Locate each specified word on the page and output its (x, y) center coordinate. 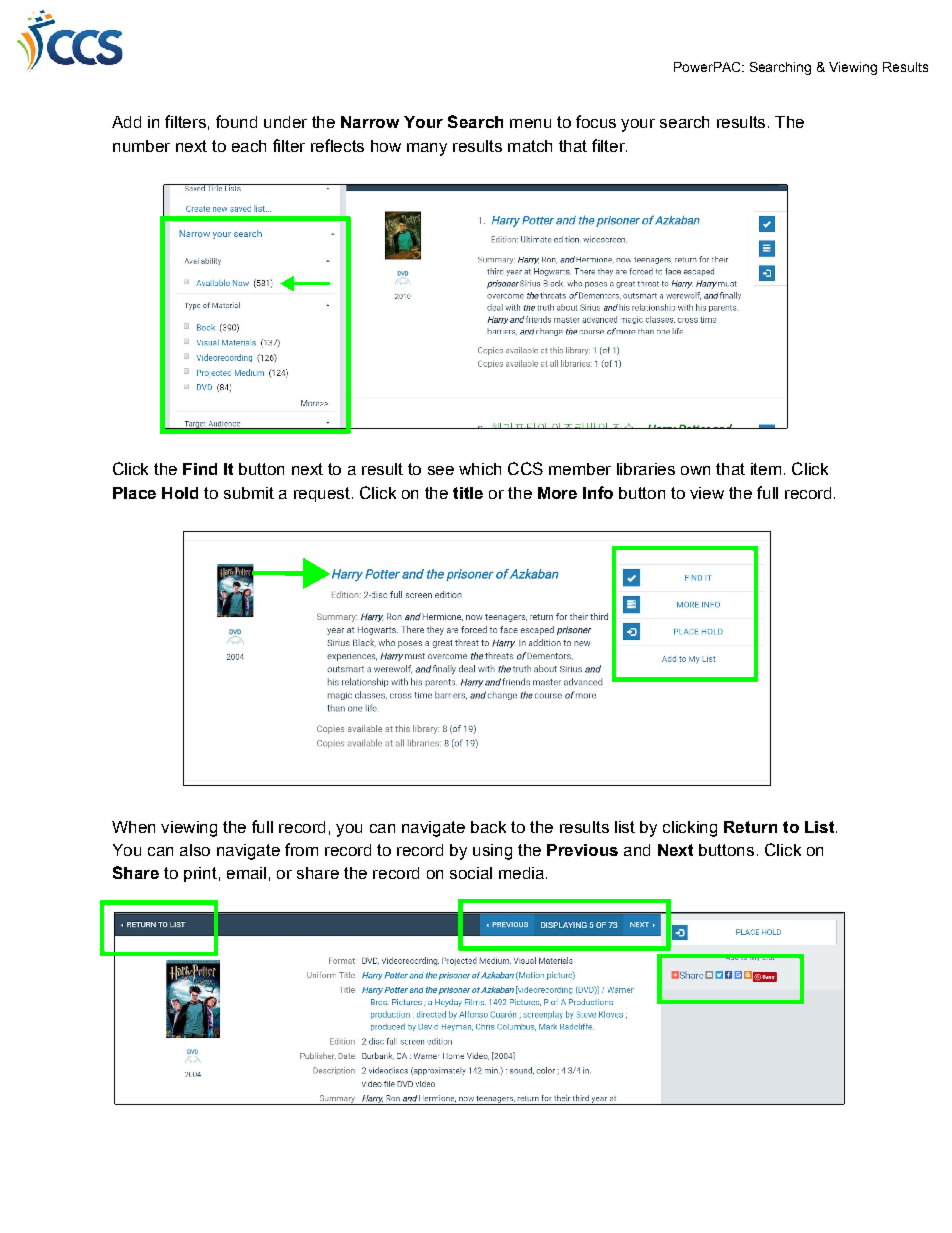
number (141, 146)
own (695, 470)
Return (750, 827)
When (133, 827)
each (249, 146)
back (488, 827)
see (441, 470)
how (386, 146)
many (427, 149)
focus (596, 121)
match (530, 146)
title (468, 493)
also (195, 850)
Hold (180, 493)
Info (598, 492)
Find (200, 469)
